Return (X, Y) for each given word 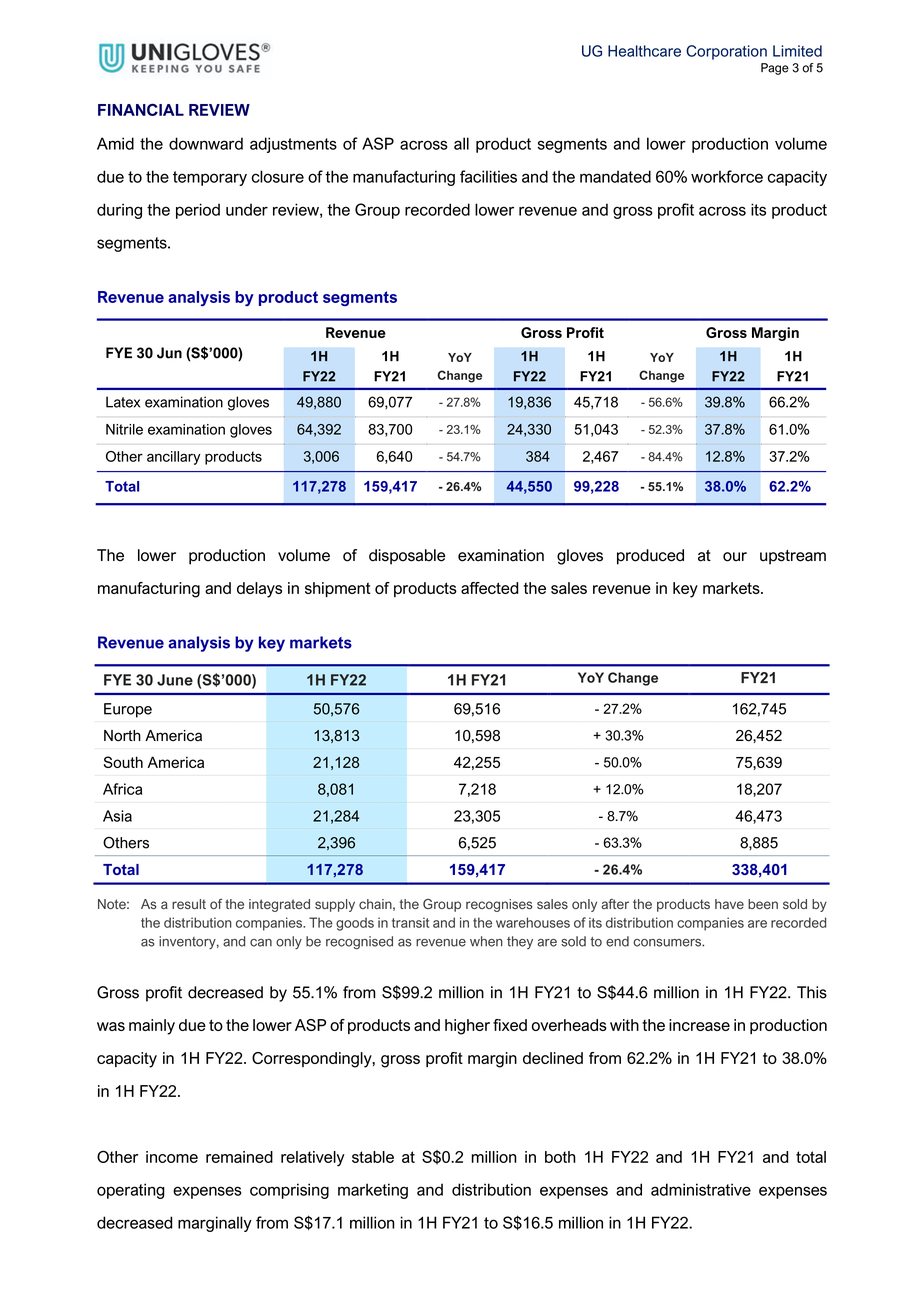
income (172, 1157)
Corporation (726, 52)
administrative (701, 1189)
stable (373, 1157)
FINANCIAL (141, 110)
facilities (488, 176)
